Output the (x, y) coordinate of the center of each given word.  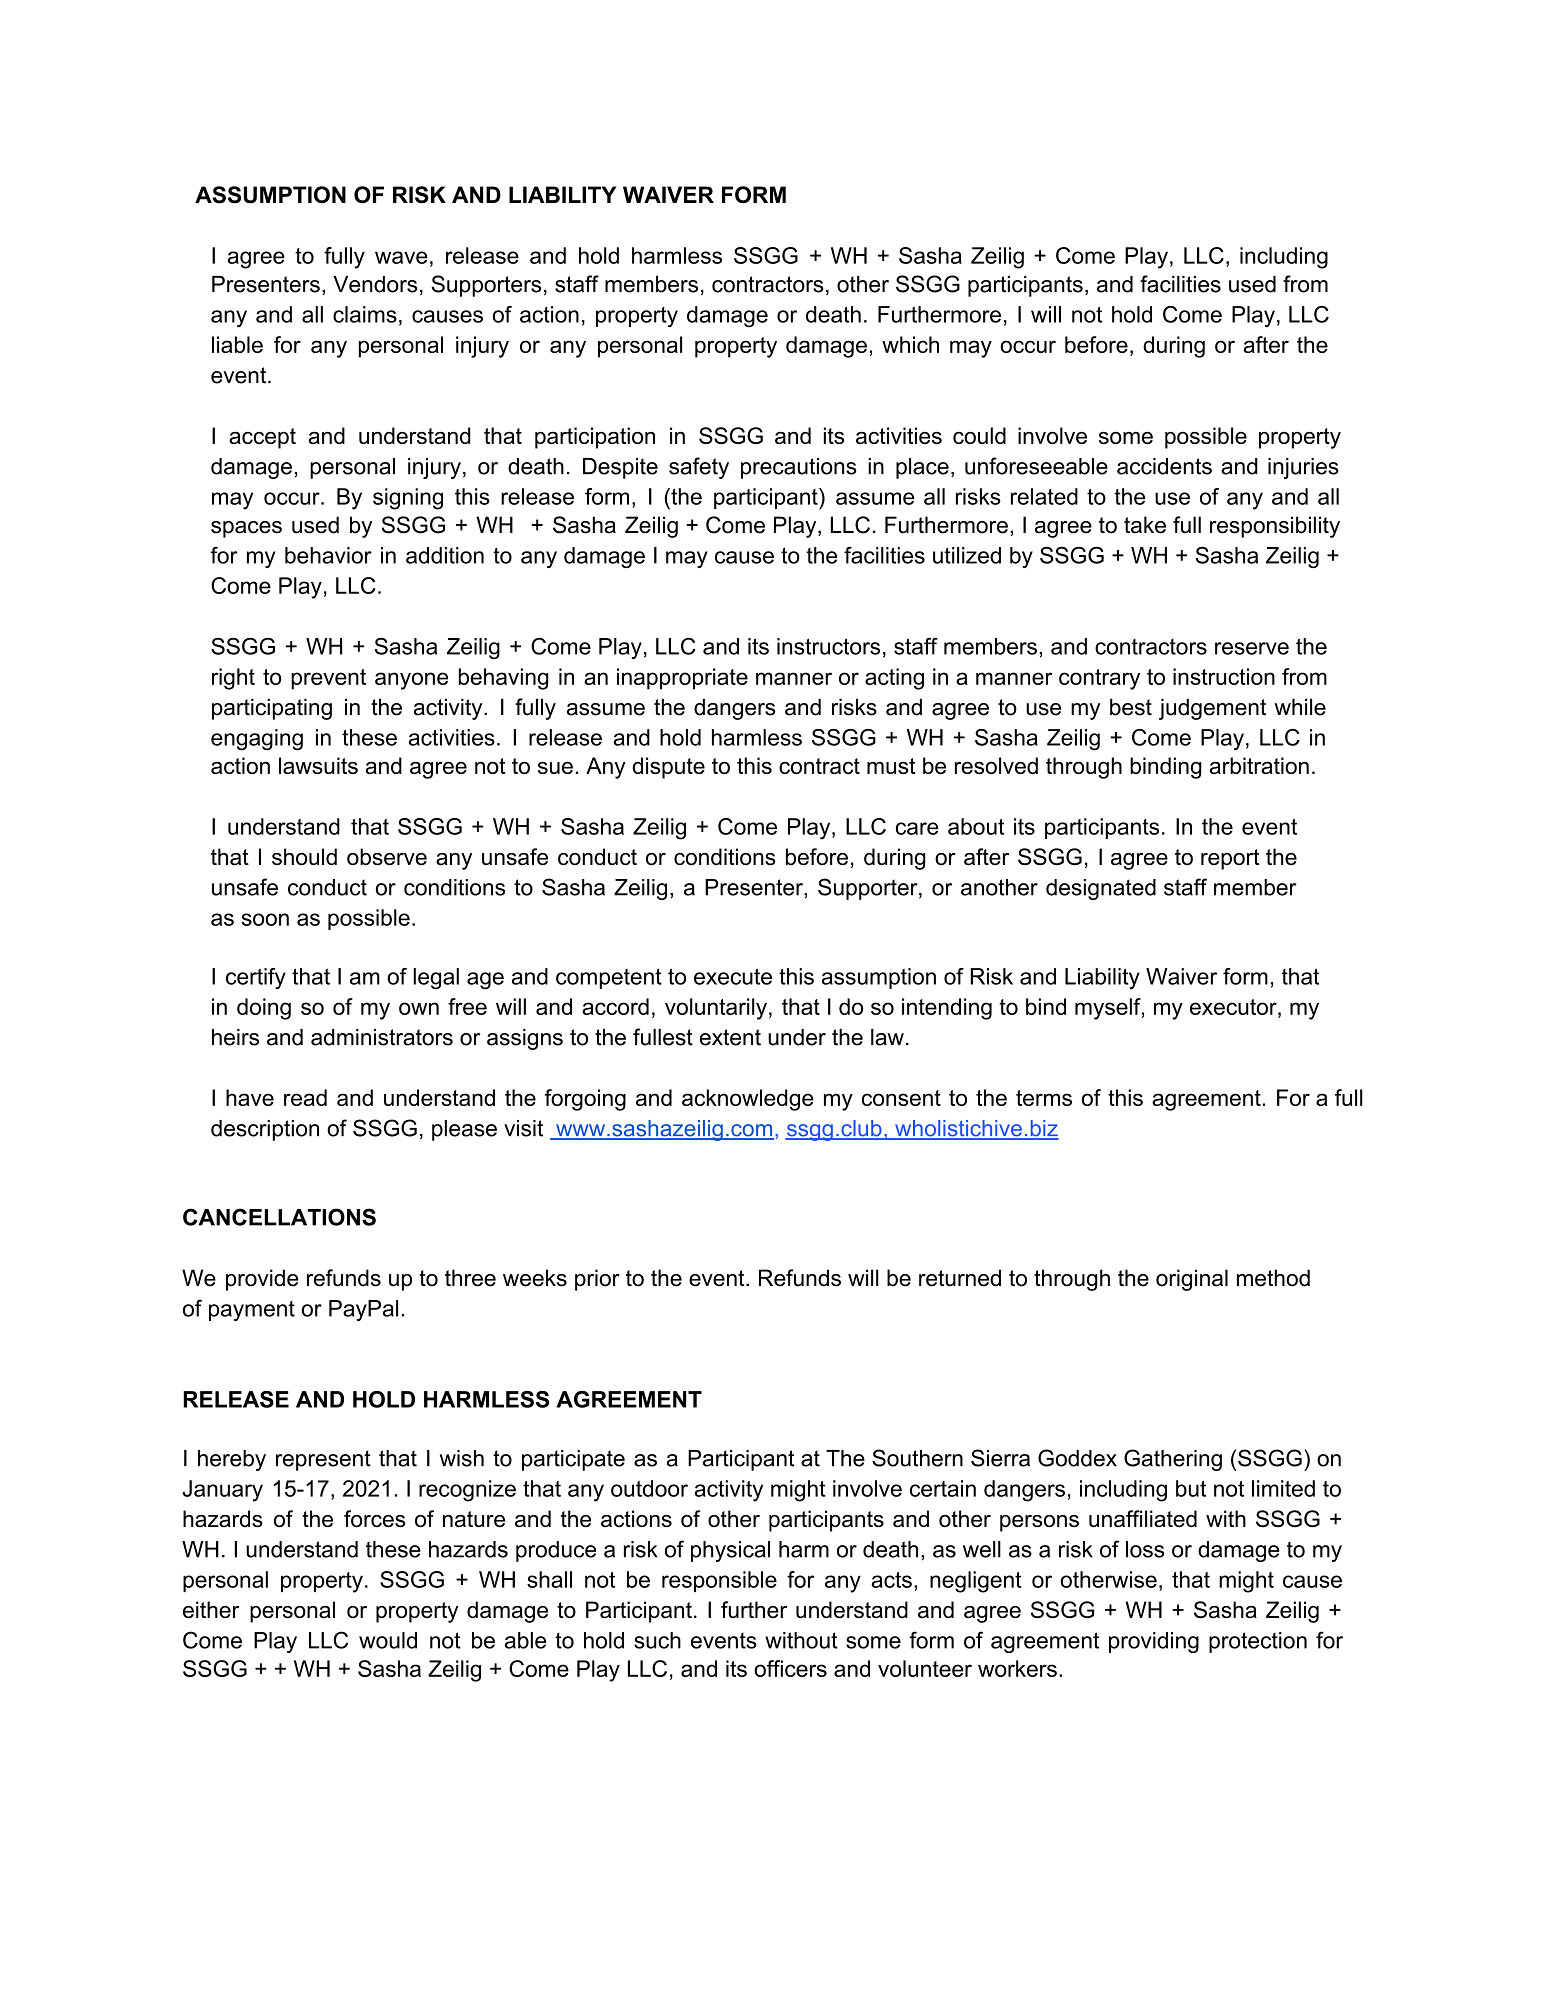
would (388, 1640)
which (910, 344)
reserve (1252, 648)
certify (256, 979)
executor (1234, 1007)
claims (365, 314)
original (1192, 1280)
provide (262, 1280)
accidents (1164, 466)
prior (597, 1280)
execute (733, 976)
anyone (411, 681)
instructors (828, 646)
